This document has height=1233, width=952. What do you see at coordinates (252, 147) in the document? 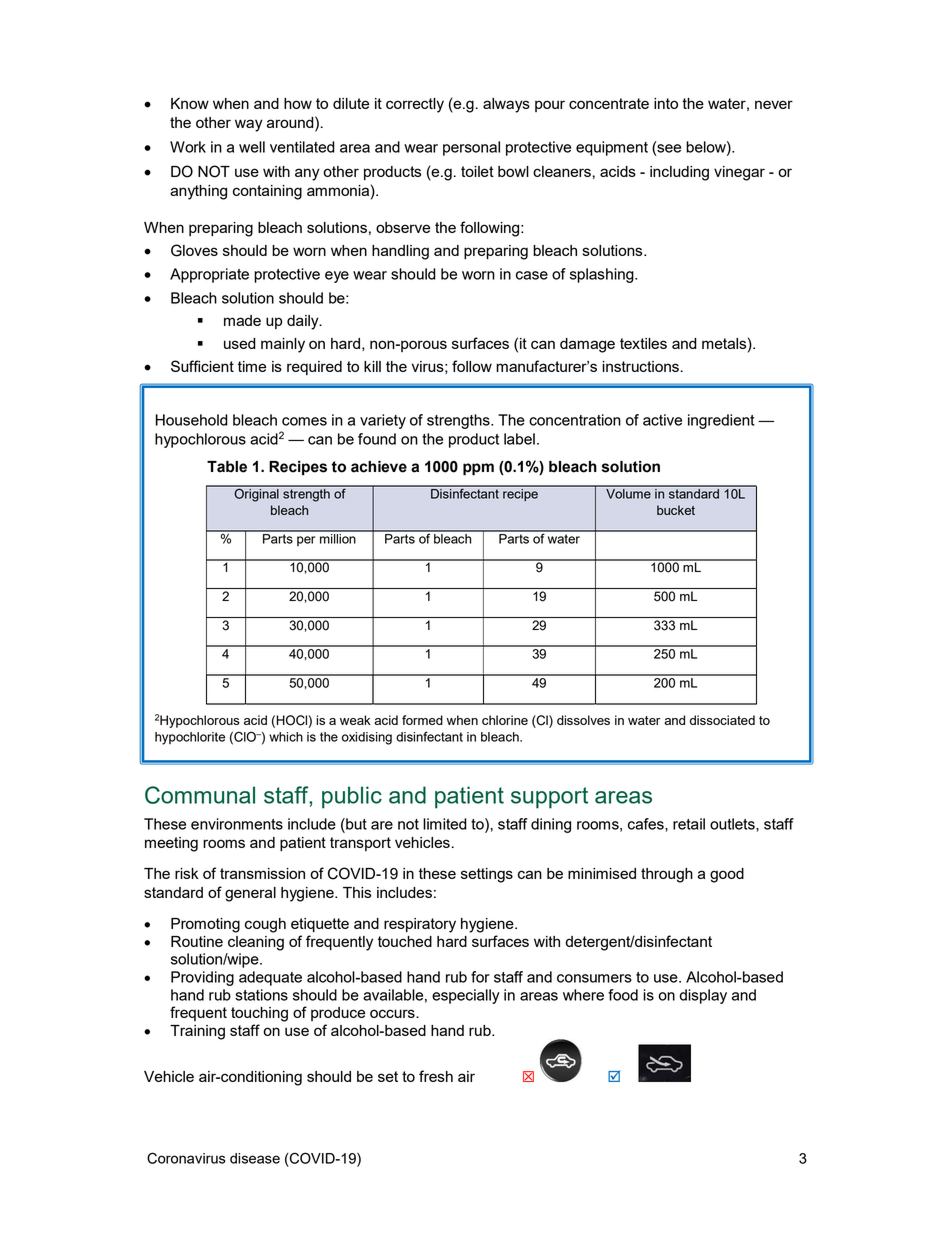
I see `well` at bounding box center [252, 147].
